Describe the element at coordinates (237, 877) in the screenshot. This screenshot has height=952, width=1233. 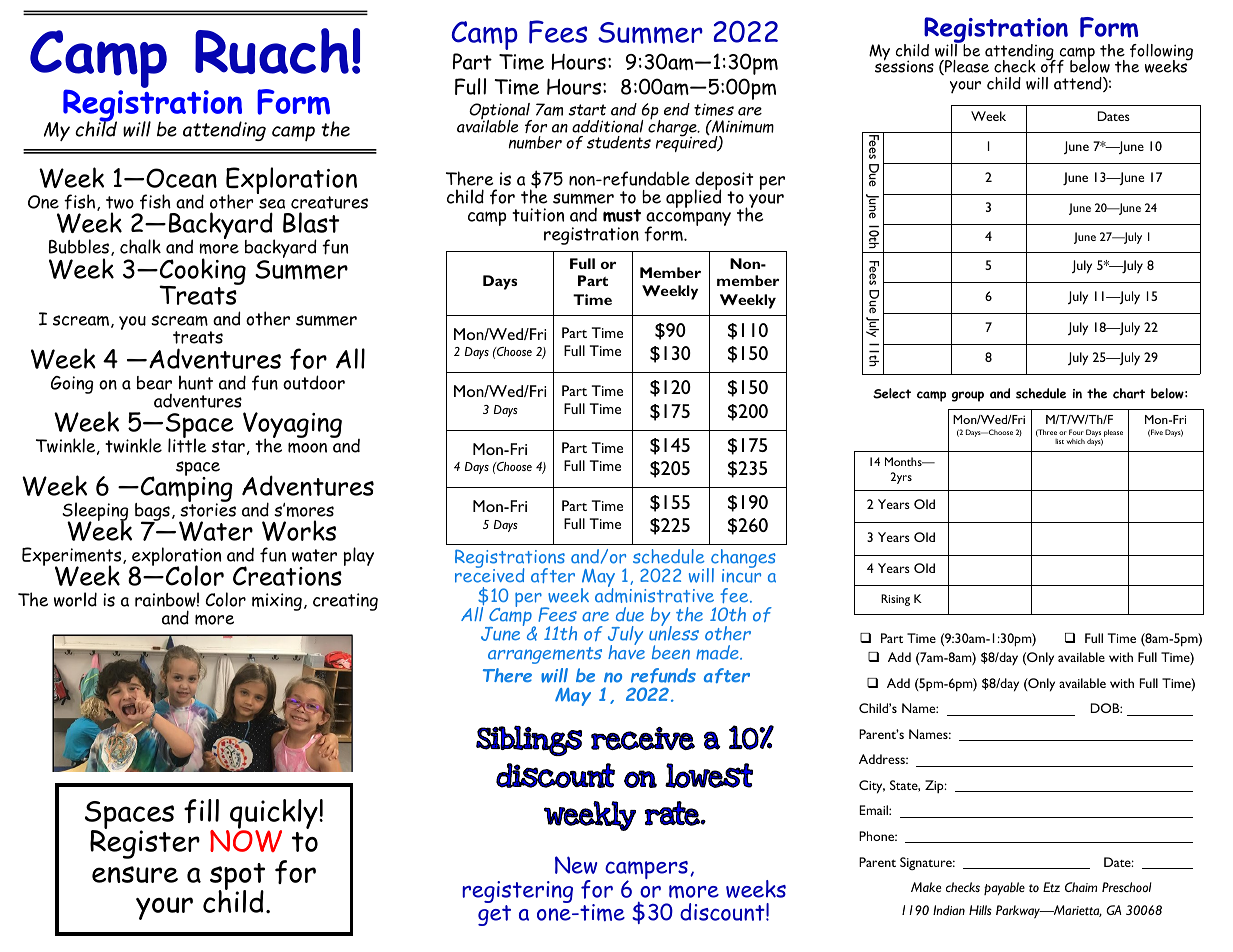
I see `spot` at that location.
